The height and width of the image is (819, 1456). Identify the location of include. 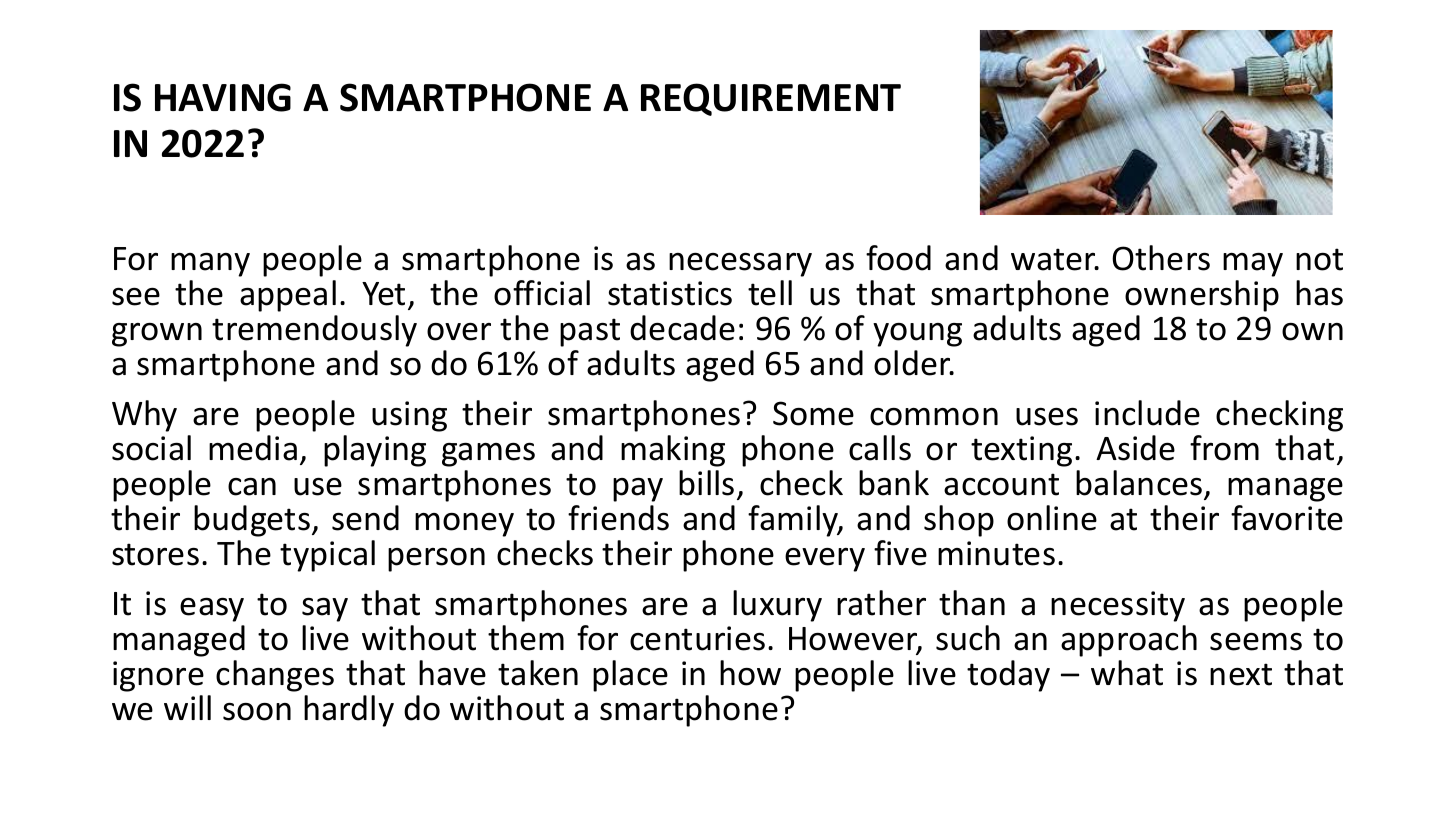
(1147, 413).
